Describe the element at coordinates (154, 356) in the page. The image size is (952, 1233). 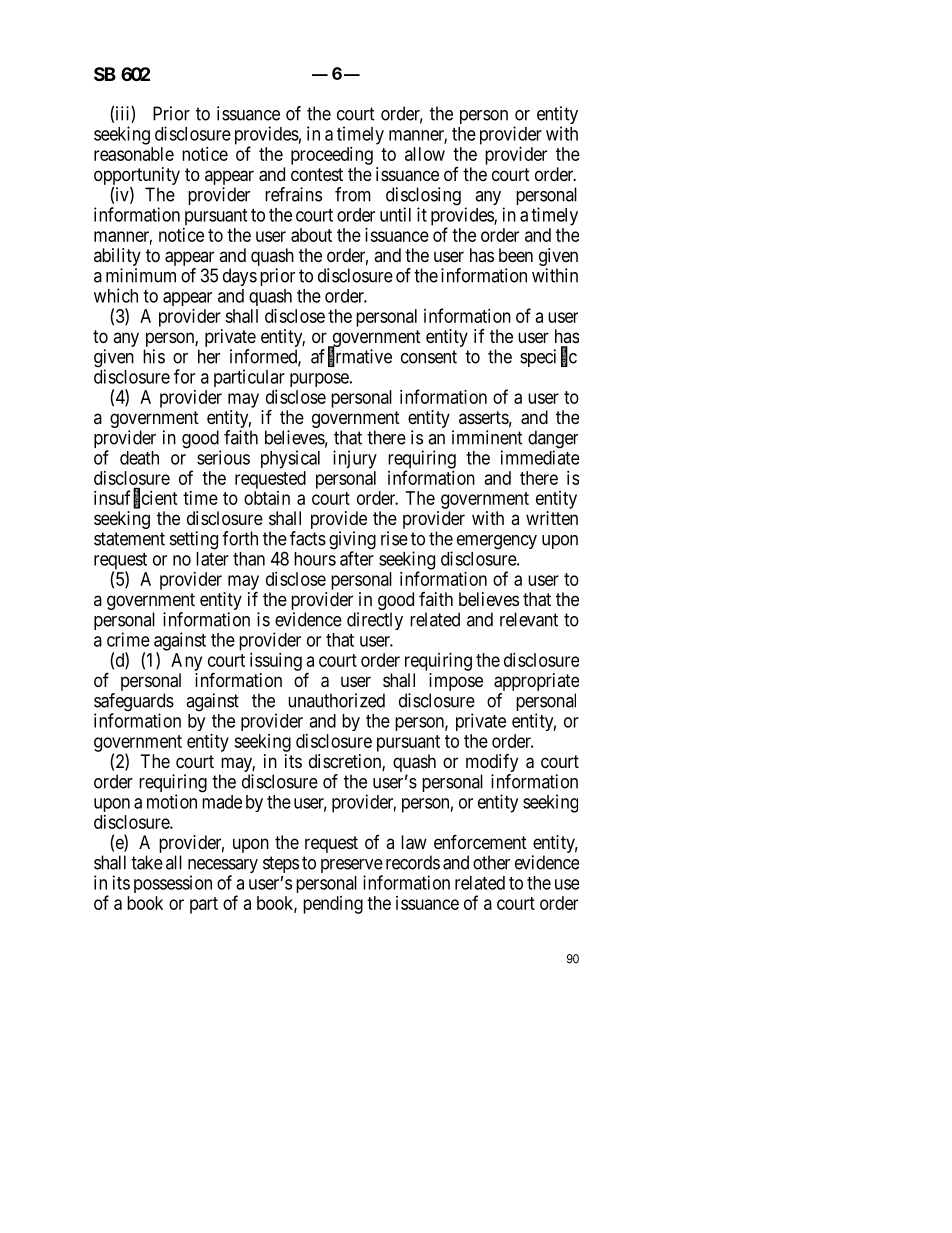
I see `his` at that location.
